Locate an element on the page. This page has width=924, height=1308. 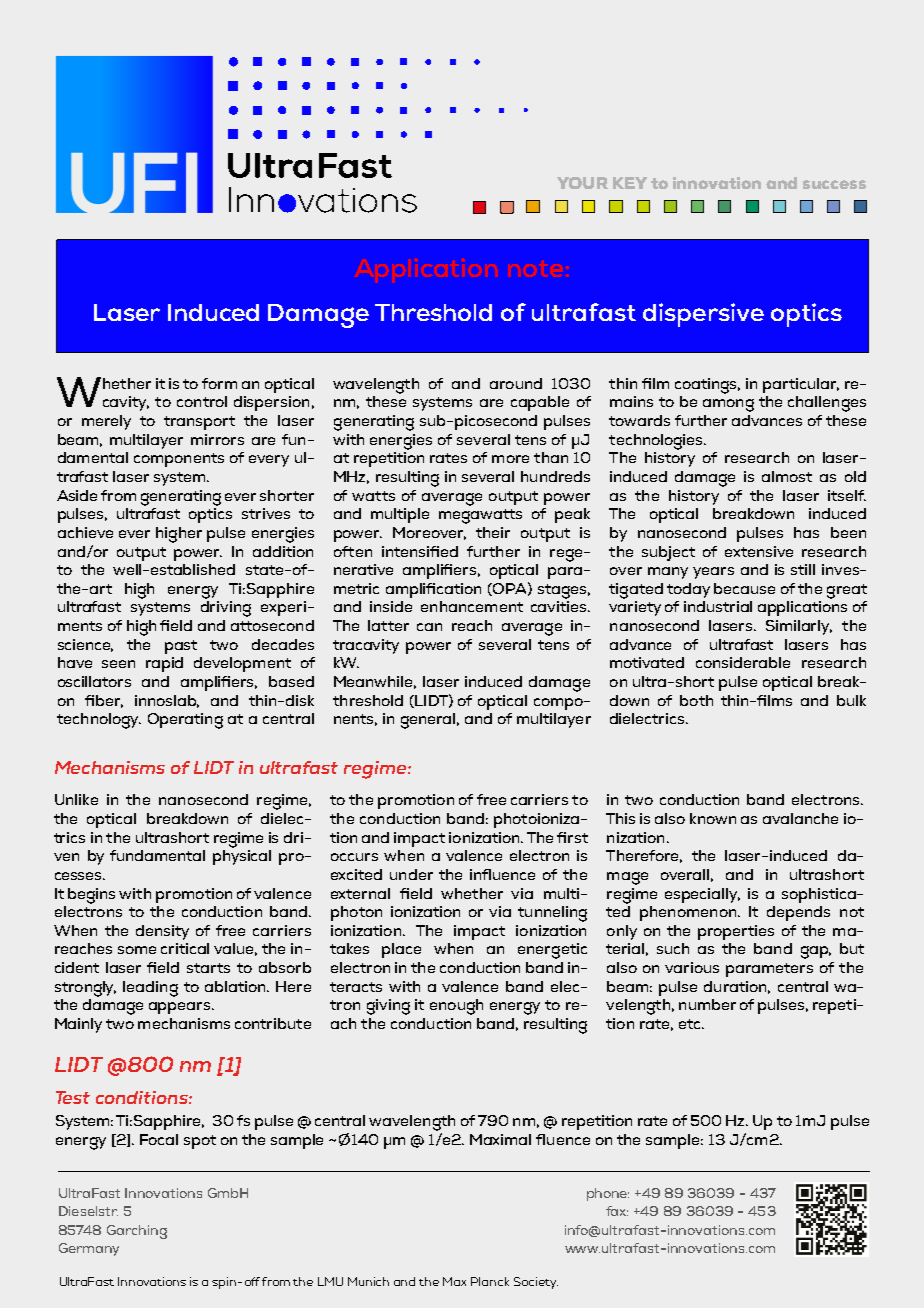
Meanwhile is located at coordinates (375, 682).
